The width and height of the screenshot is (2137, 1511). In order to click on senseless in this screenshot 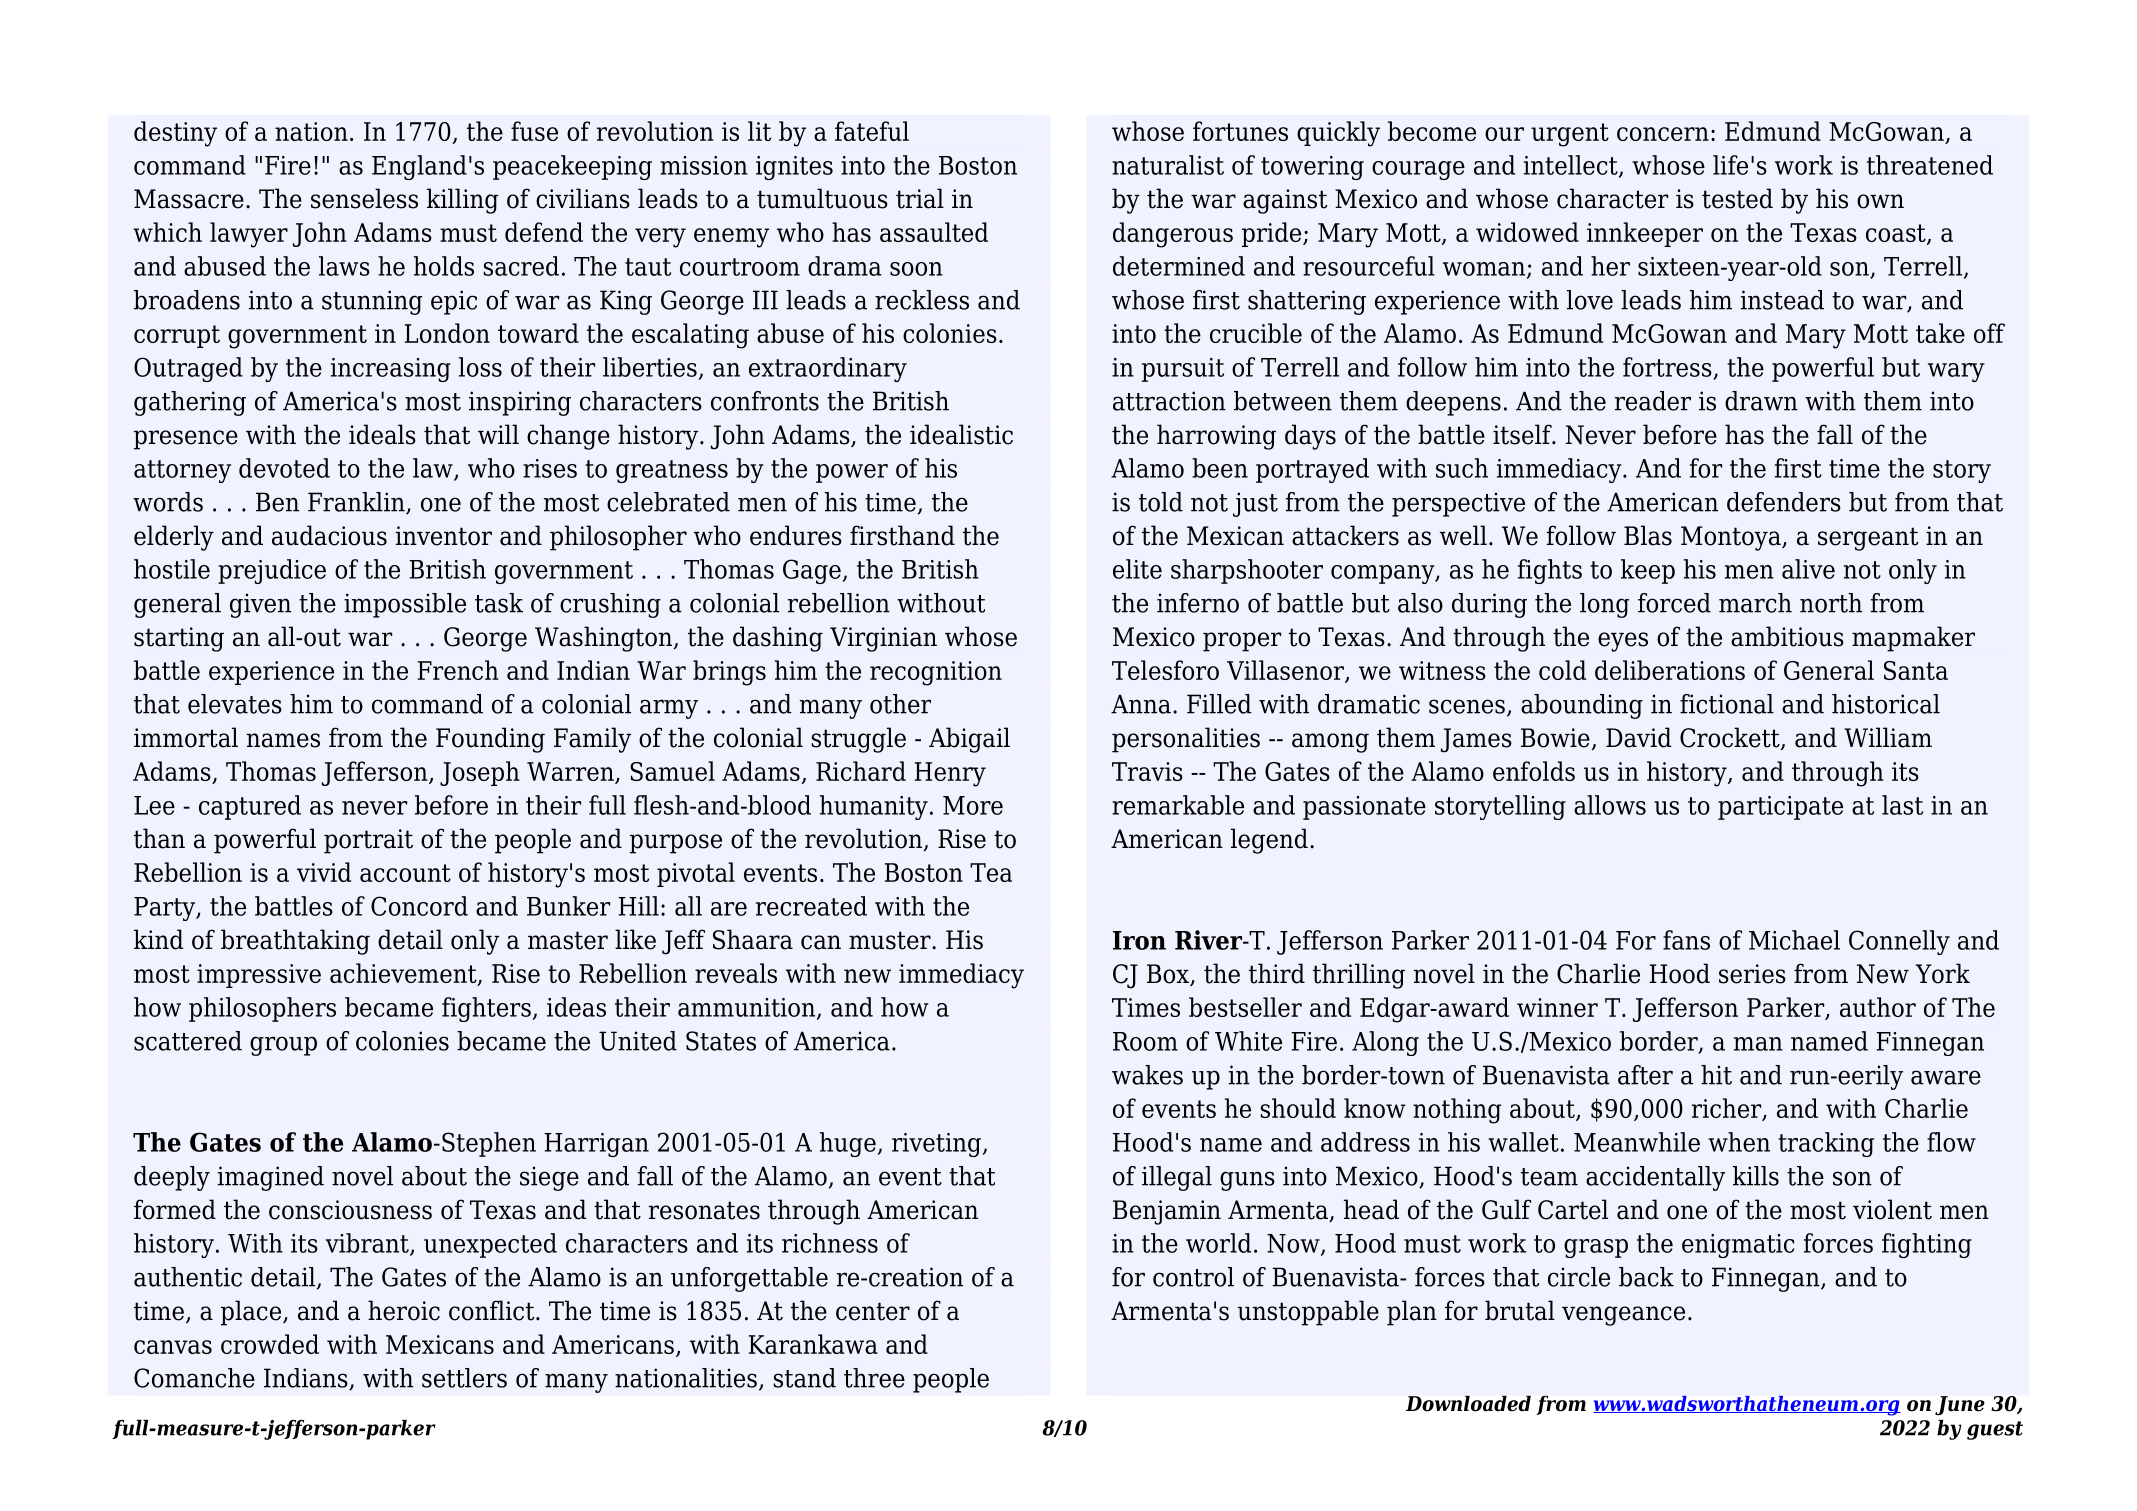, I will do `click(364, 198)`.
